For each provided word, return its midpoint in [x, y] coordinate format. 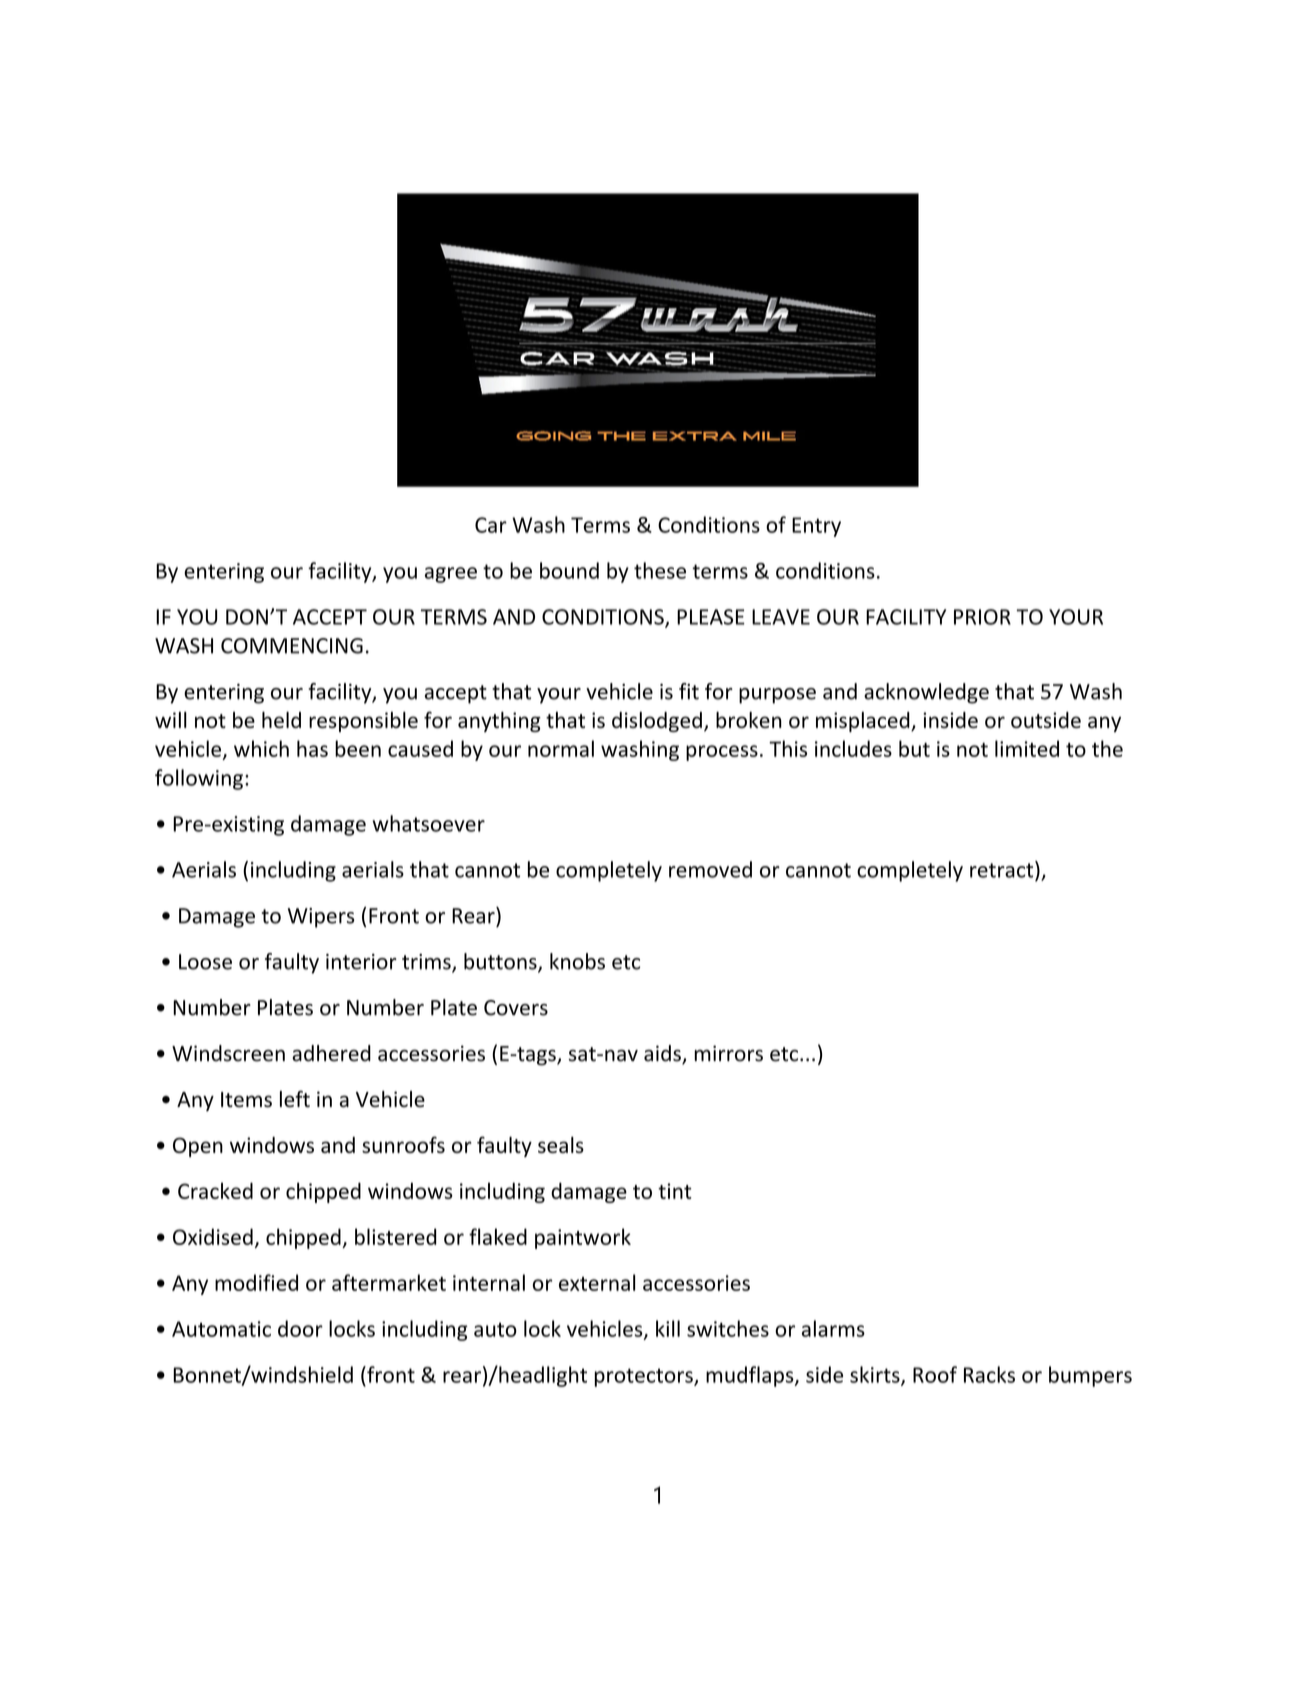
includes [853, 748]
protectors [645, 1377]
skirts [876, 1375]
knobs [577, 961]
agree [451, 575]
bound [569, 570]
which [261, 748]
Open [198, 1147]
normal [561, 748]
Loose [205, 962]
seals [561, 1144]
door [300, 1328]
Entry [816, 527]
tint [675, 1191]
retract [1003, 869]
